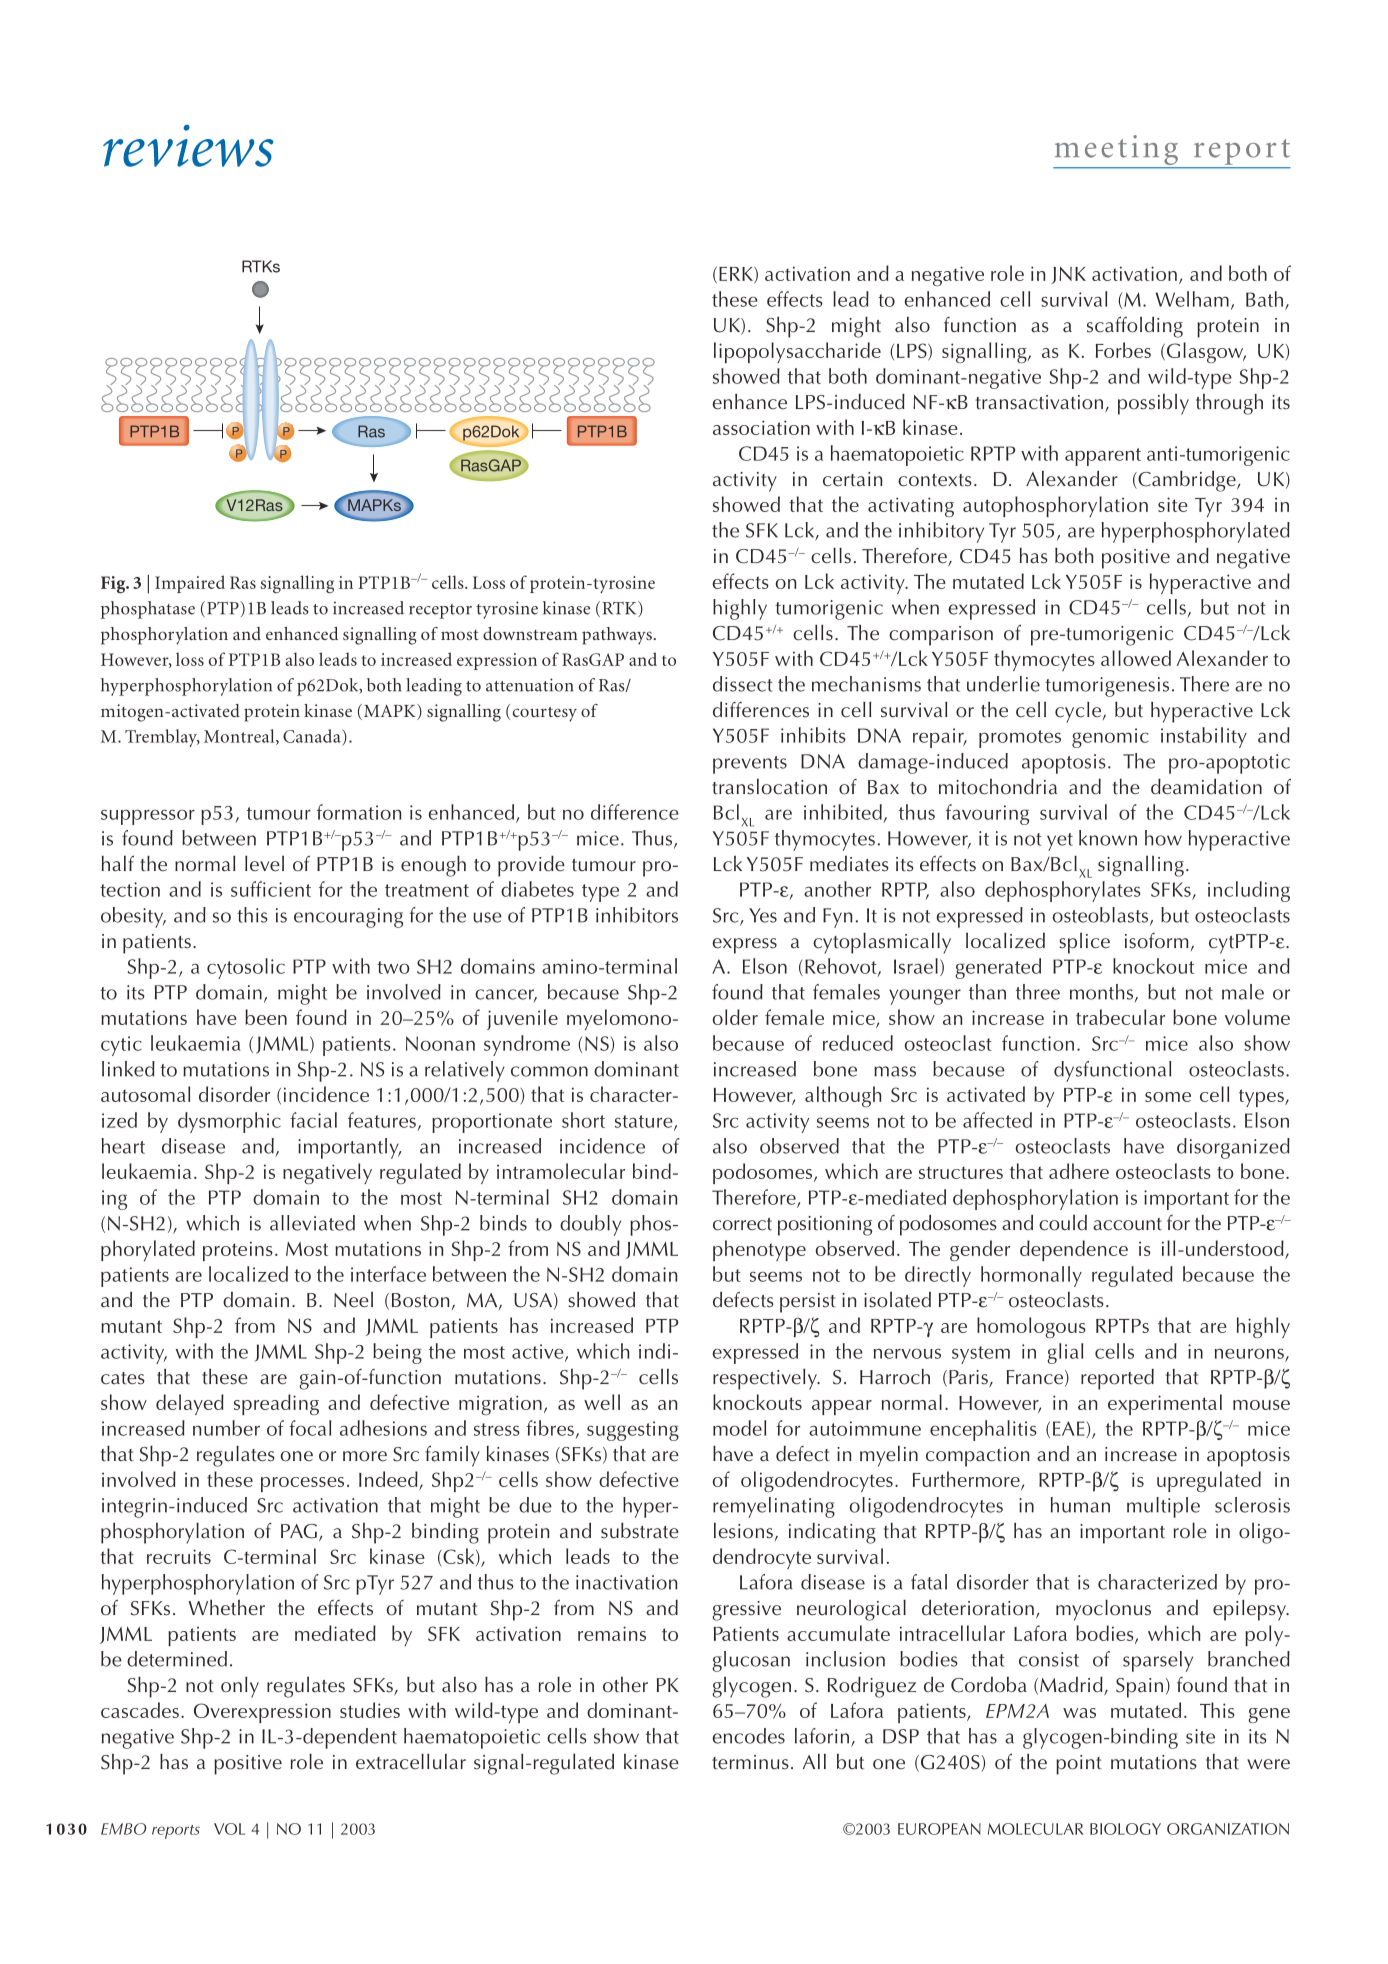 The width and height of the image is (1388, 1964). What do you see at coordinates (188, 146) in the image?
I see `reviews` at bounding box center [188, 146].
